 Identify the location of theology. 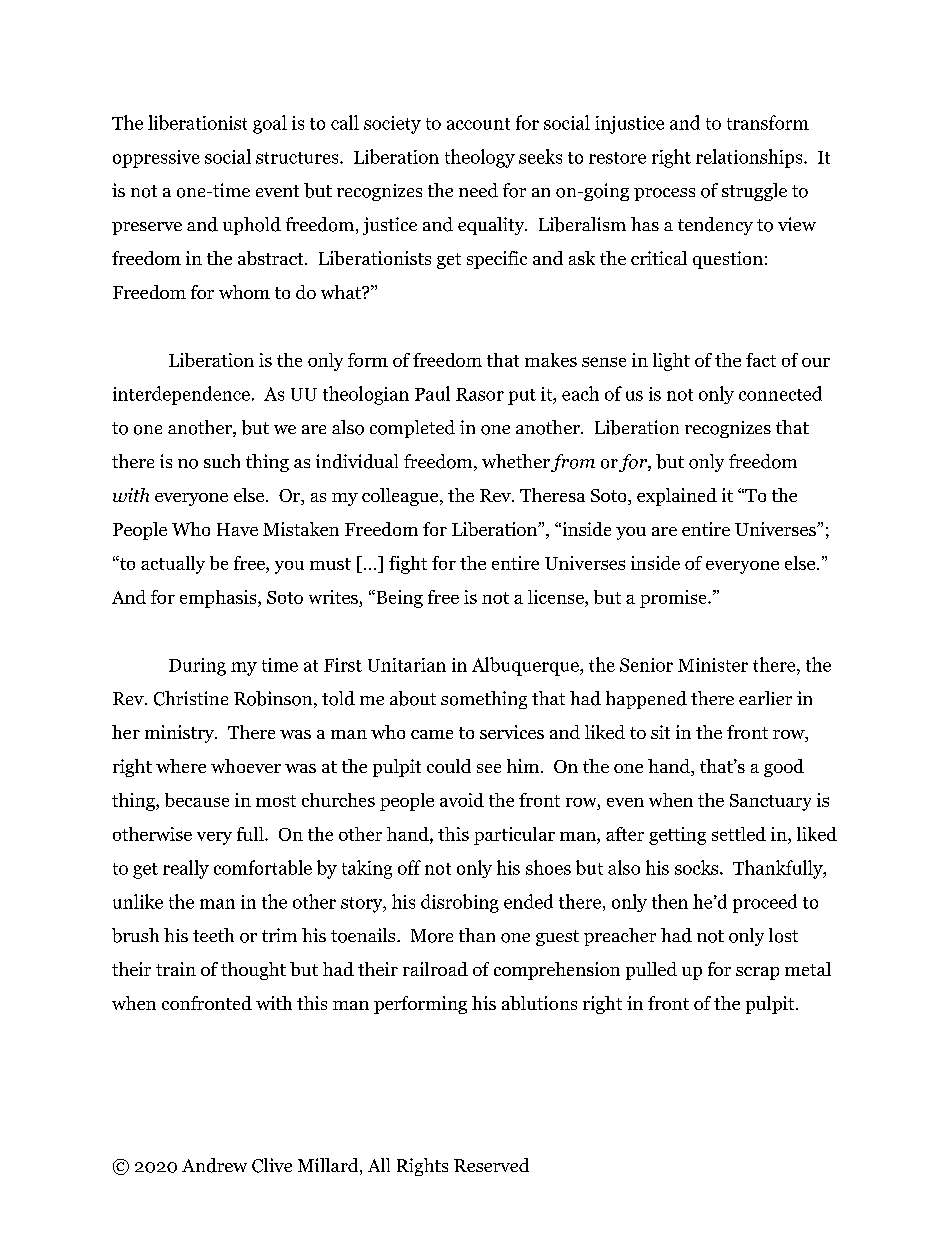
(480, 158).
